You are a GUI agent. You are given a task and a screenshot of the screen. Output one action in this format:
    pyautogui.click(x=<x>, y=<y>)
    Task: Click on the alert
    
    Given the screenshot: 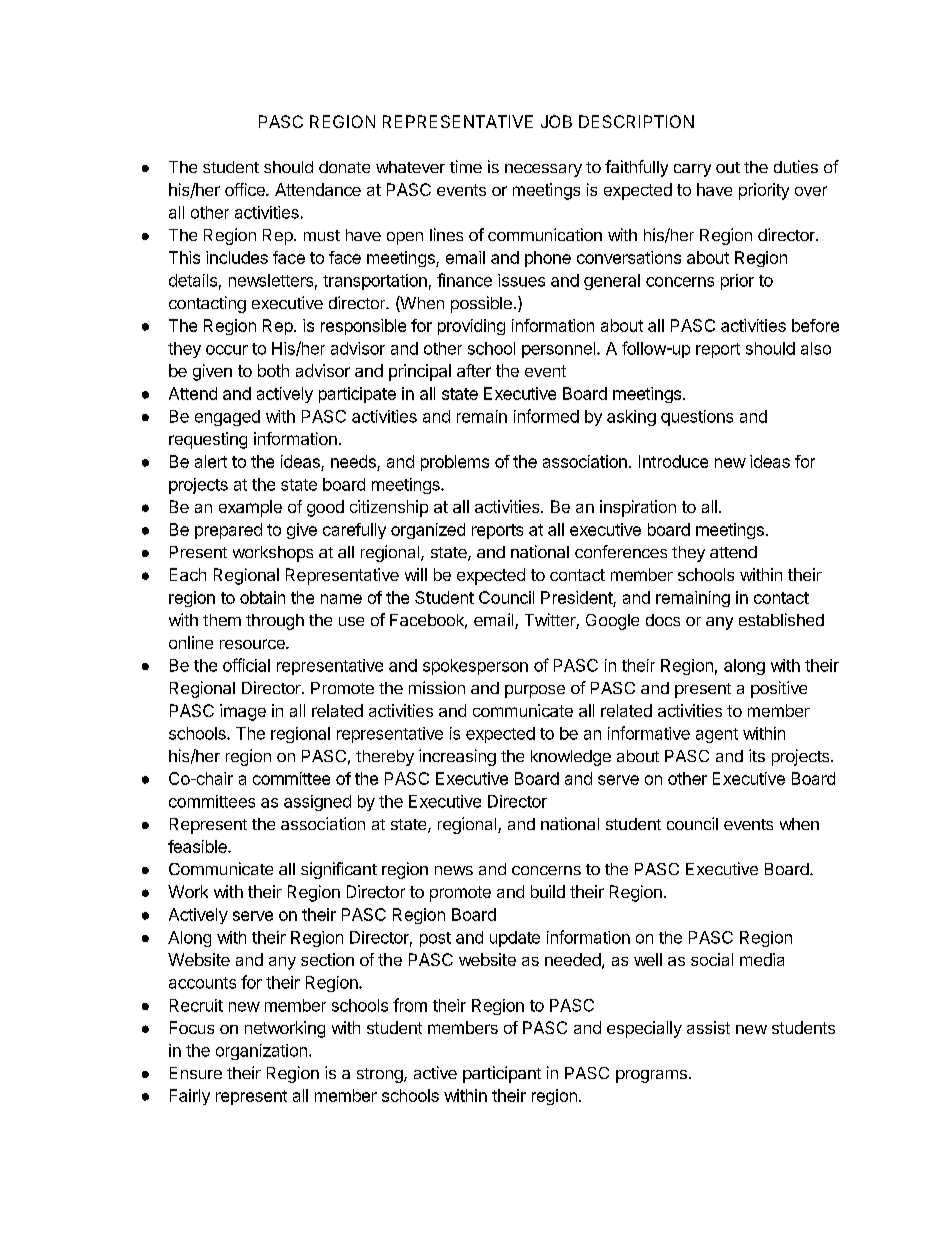 What is the action you would take?
    pyautogui.click(x=211, y=461)
